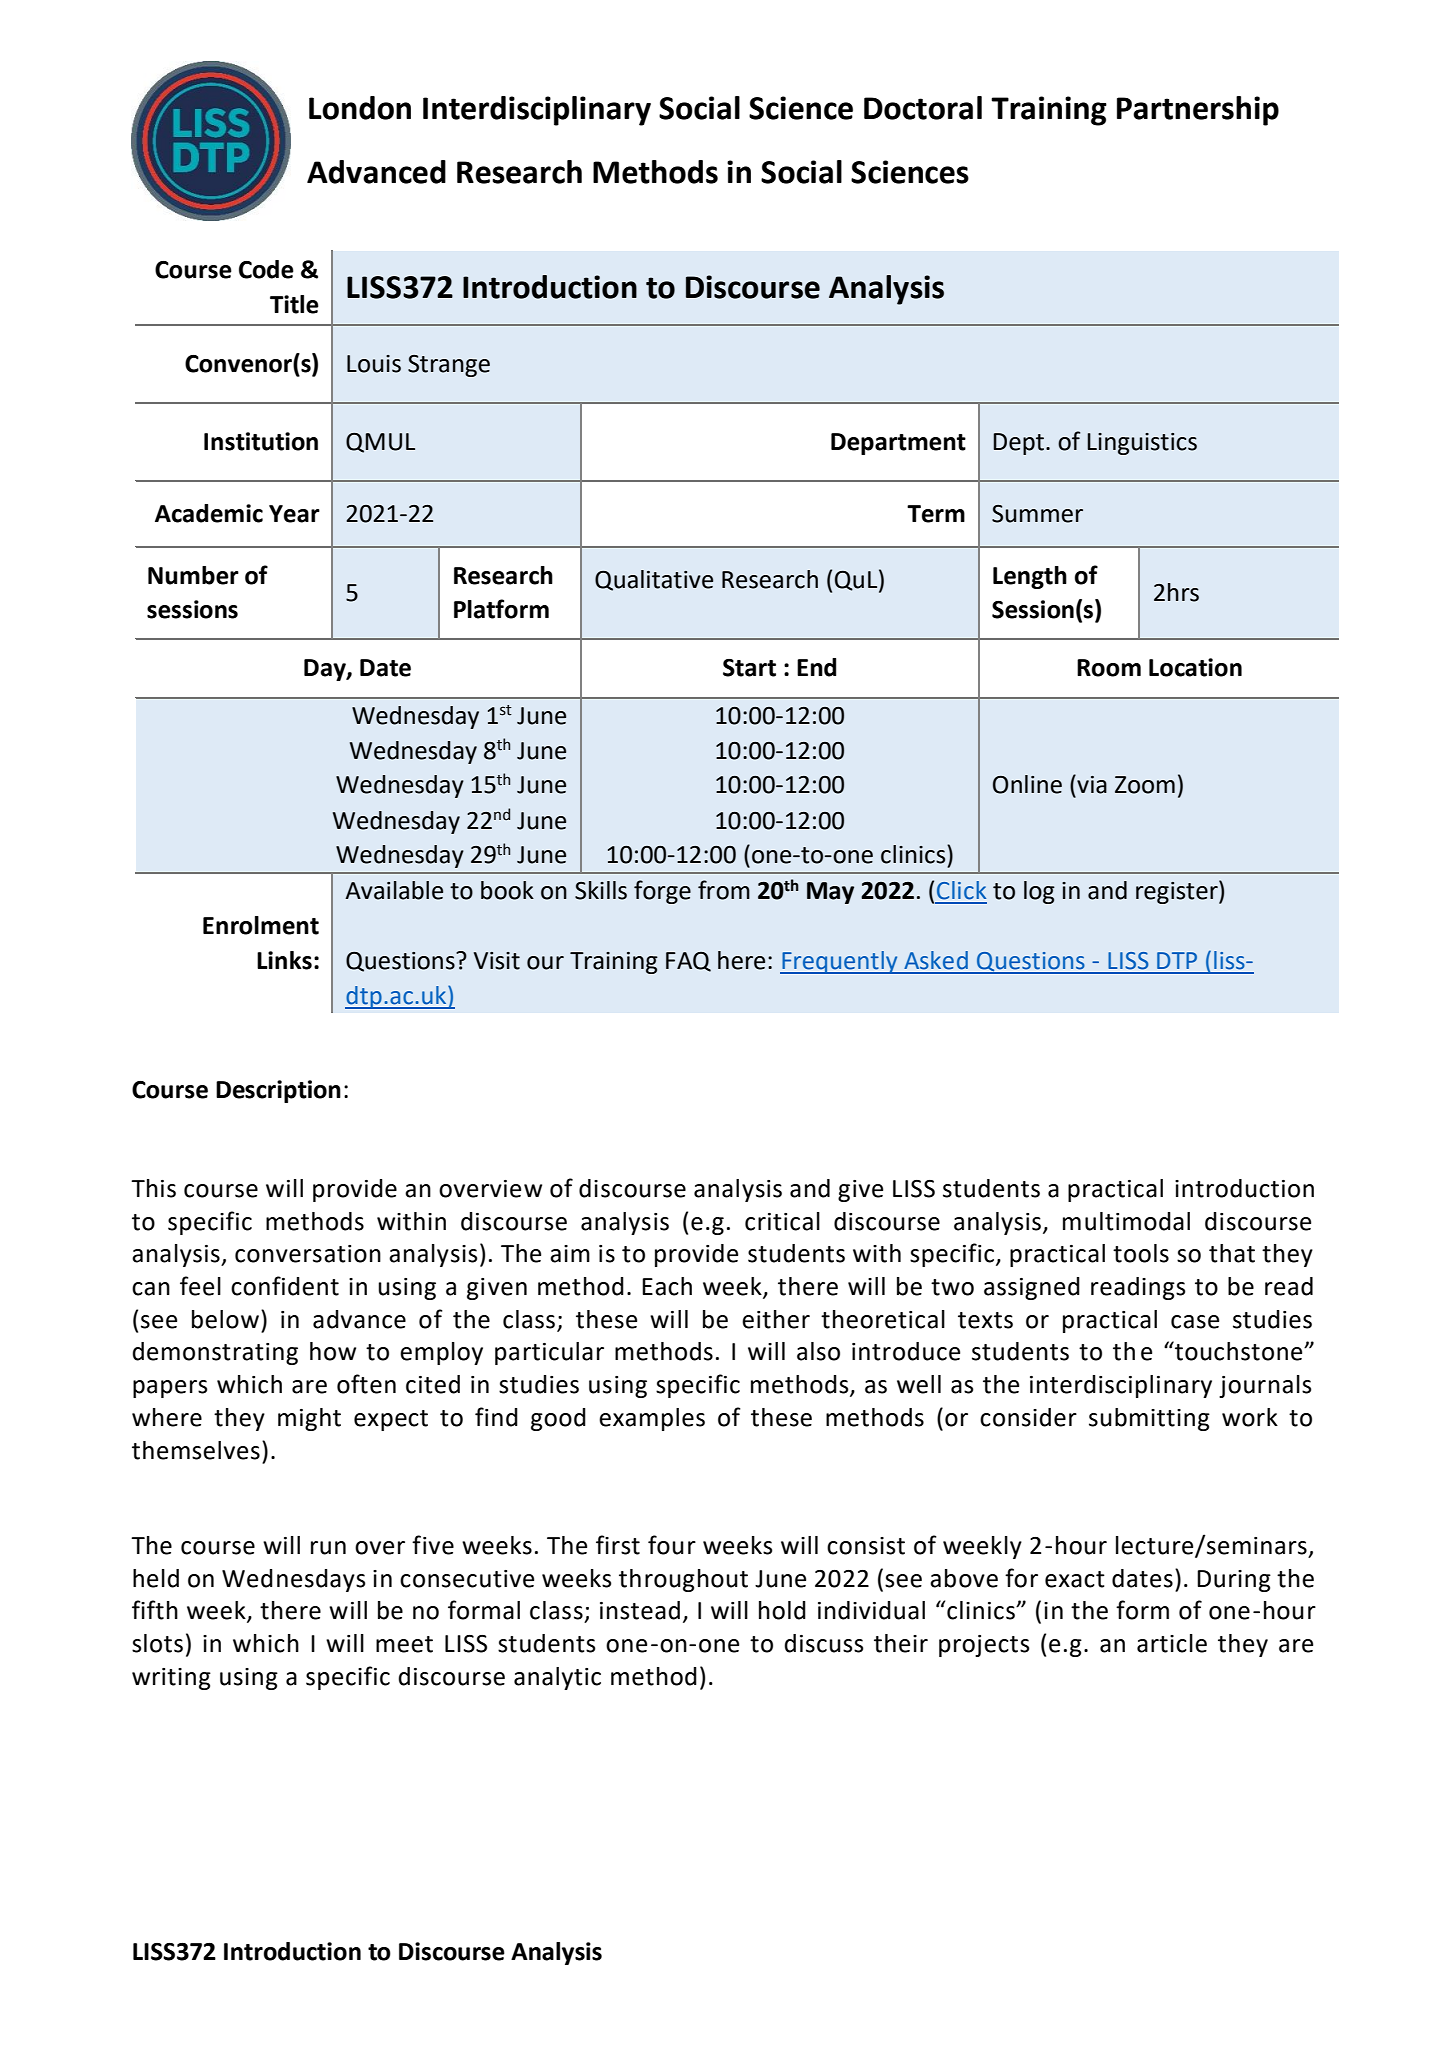  What do you see at coordinates (261, 925) in the screenshot?
I see `Enrolment` at bounding box center [261, 925].
